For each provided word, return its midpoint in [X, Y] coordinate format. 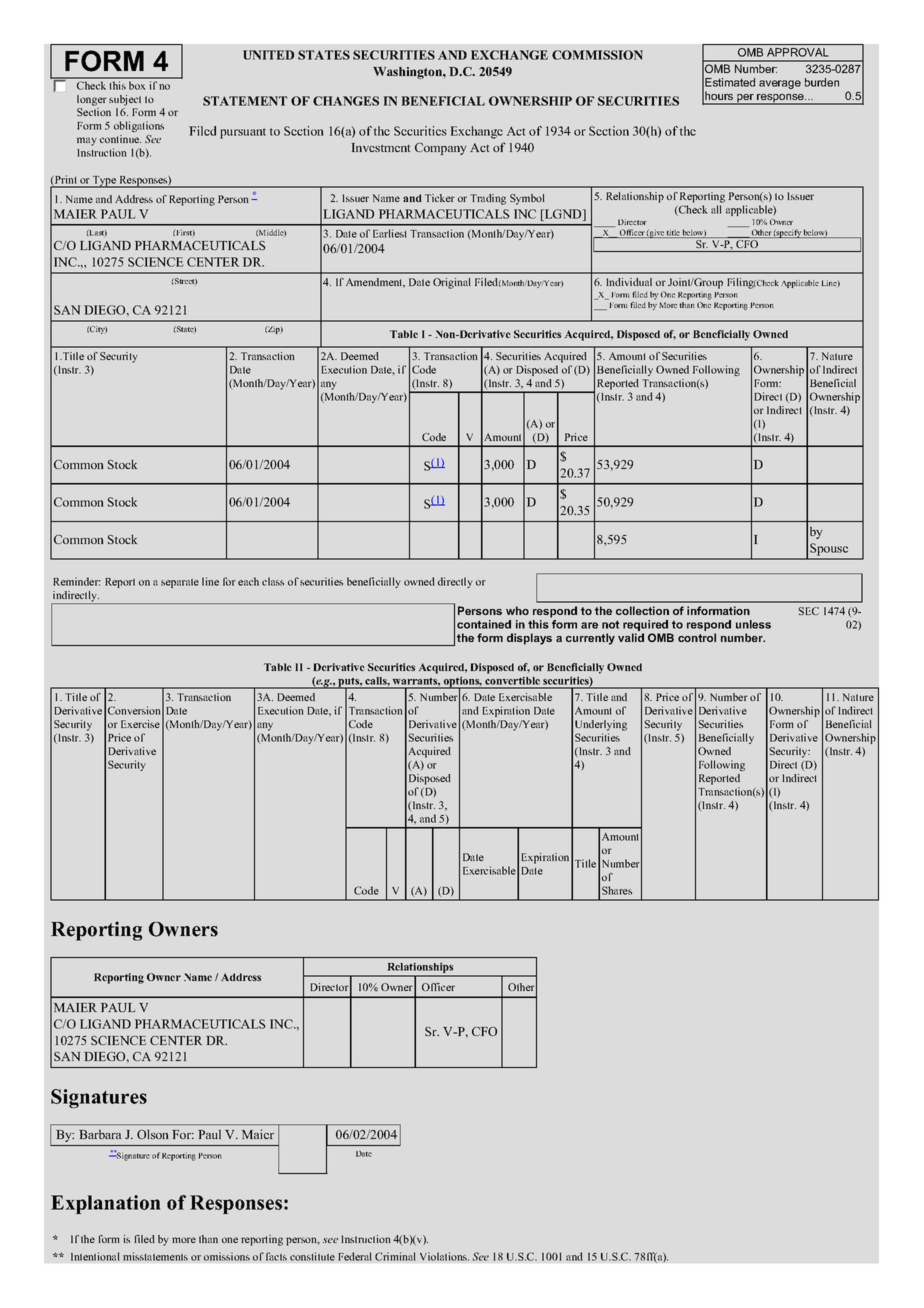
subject [125, 100]
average [780, 84]
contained [484, 624]
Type [104, 182]
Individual [629, 282]
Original [452, 283]
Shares [617, 890]
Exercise [140, 724]
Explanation [106, 1204]
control [697, 637]
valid [631, 637]
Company [441, 149]
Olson [153, 1134]
